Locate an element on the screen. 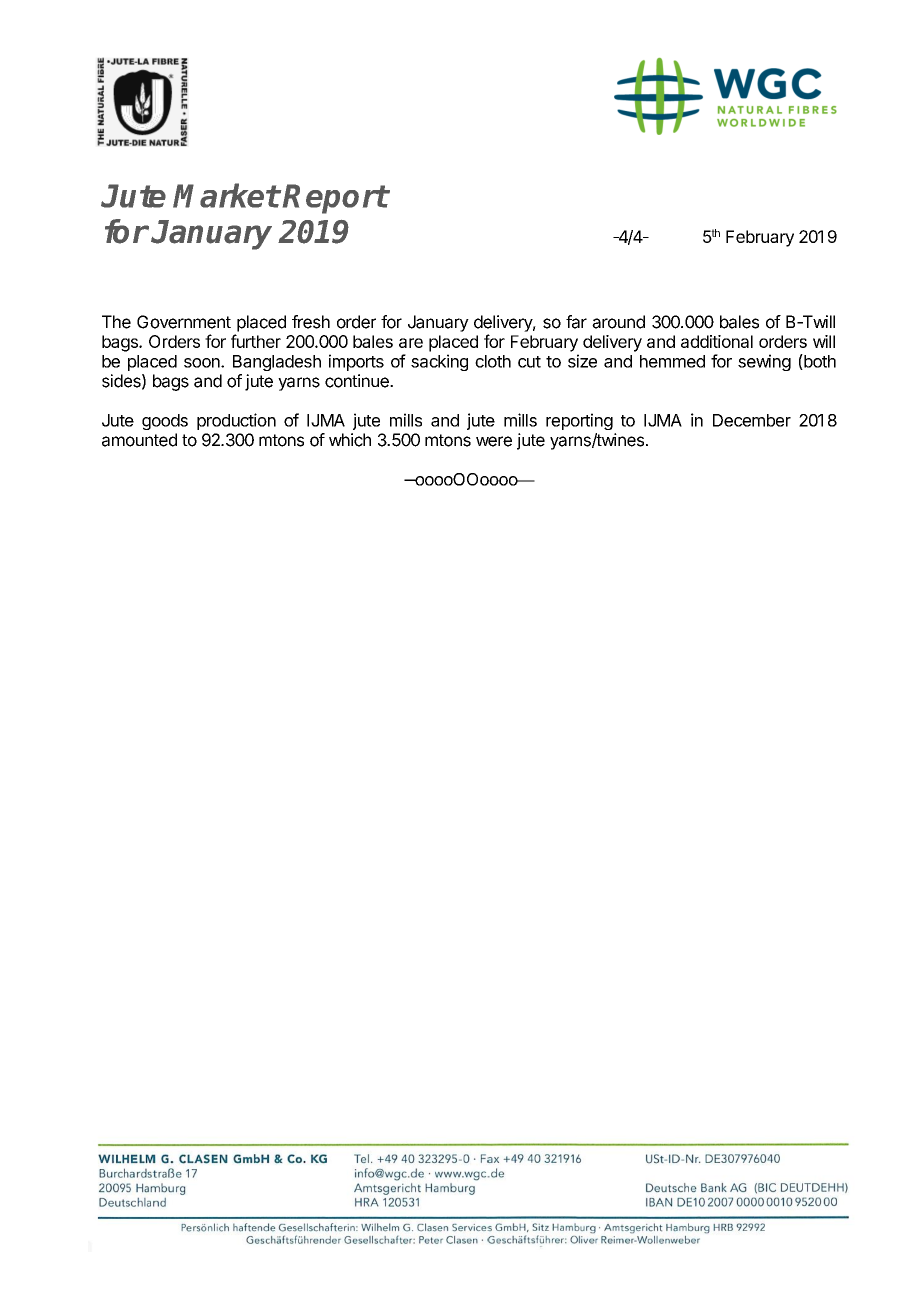  continue is located at coordinates (358, 381).
